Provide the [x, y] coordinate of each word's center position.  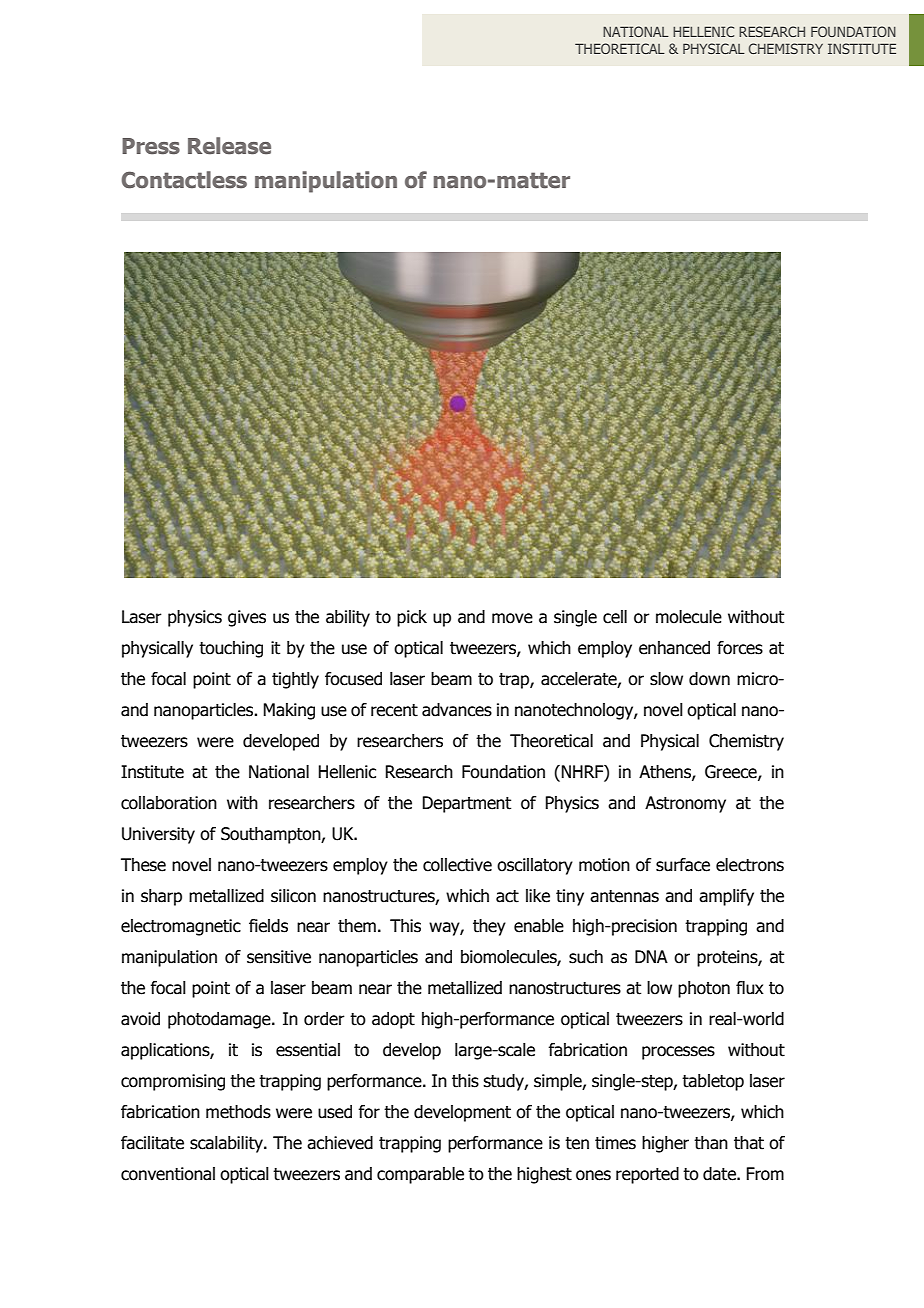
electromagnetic [181, 927]
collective [457, 865]
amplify [726, 897]
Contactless [184, 180]
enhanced [674, 648]
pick [412, 618]
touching [231, 649]
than [711, 1143]
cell [615, 617]
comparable [420, 1175]
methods [238, 1112]
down [709, 679]
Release [229, 146]
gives [247, 618]
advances [457, 710]
